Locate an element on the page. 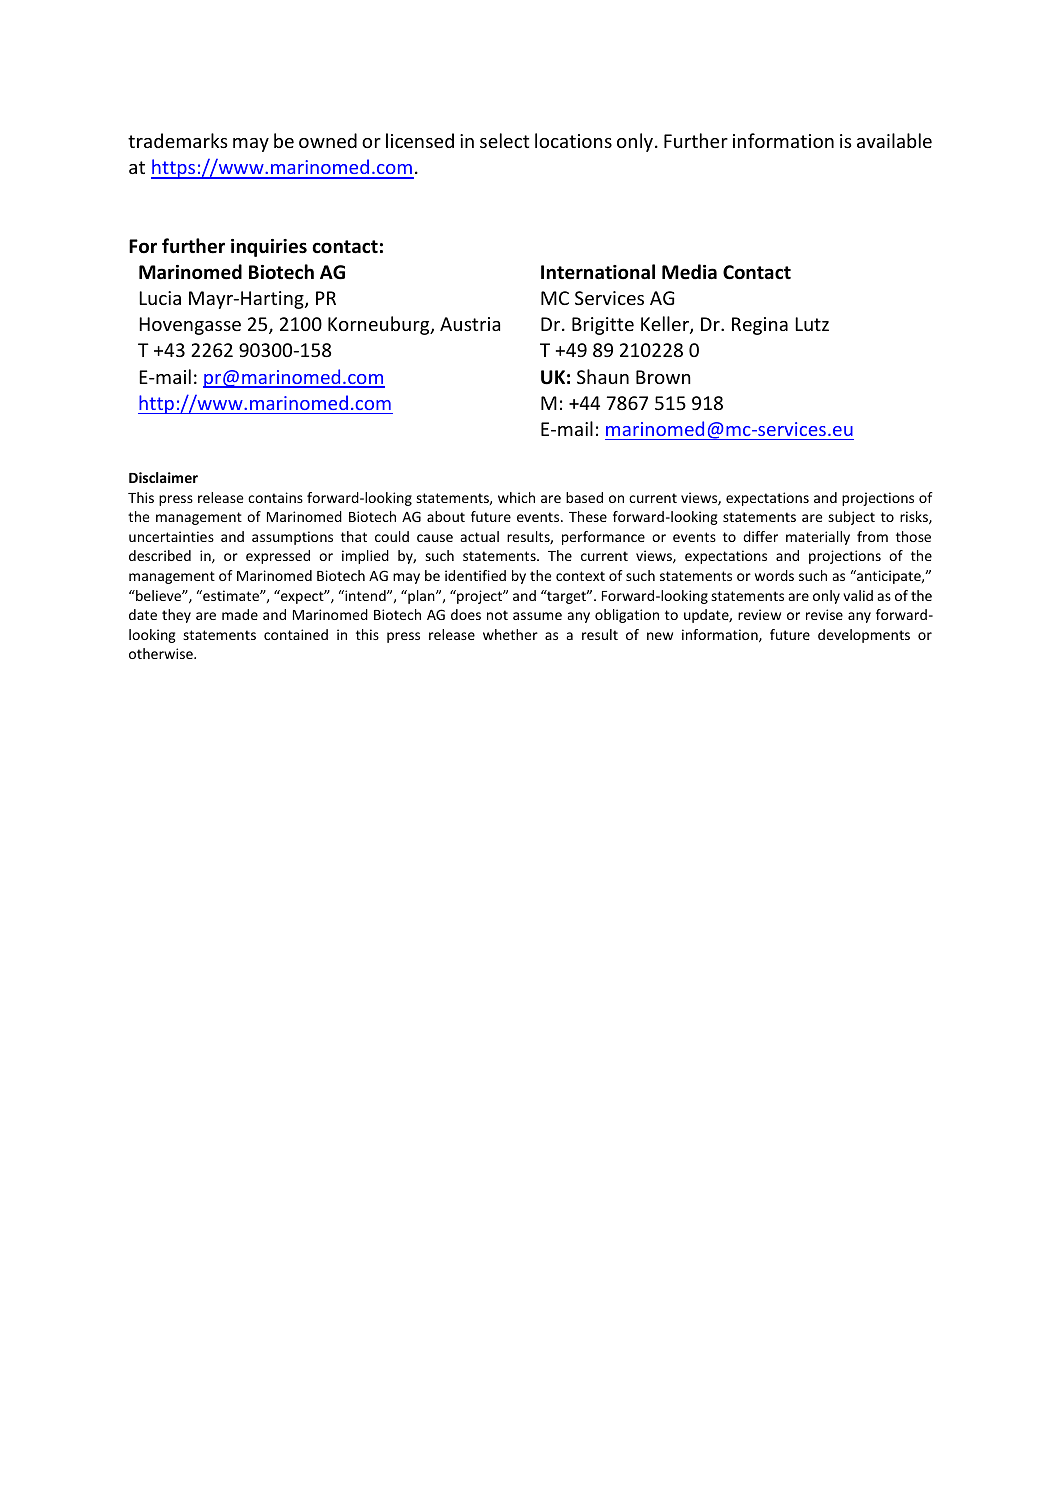 Image resolution: width=1061 pixels, height=1502 pixels. select is located at coordinates (504, 140).
